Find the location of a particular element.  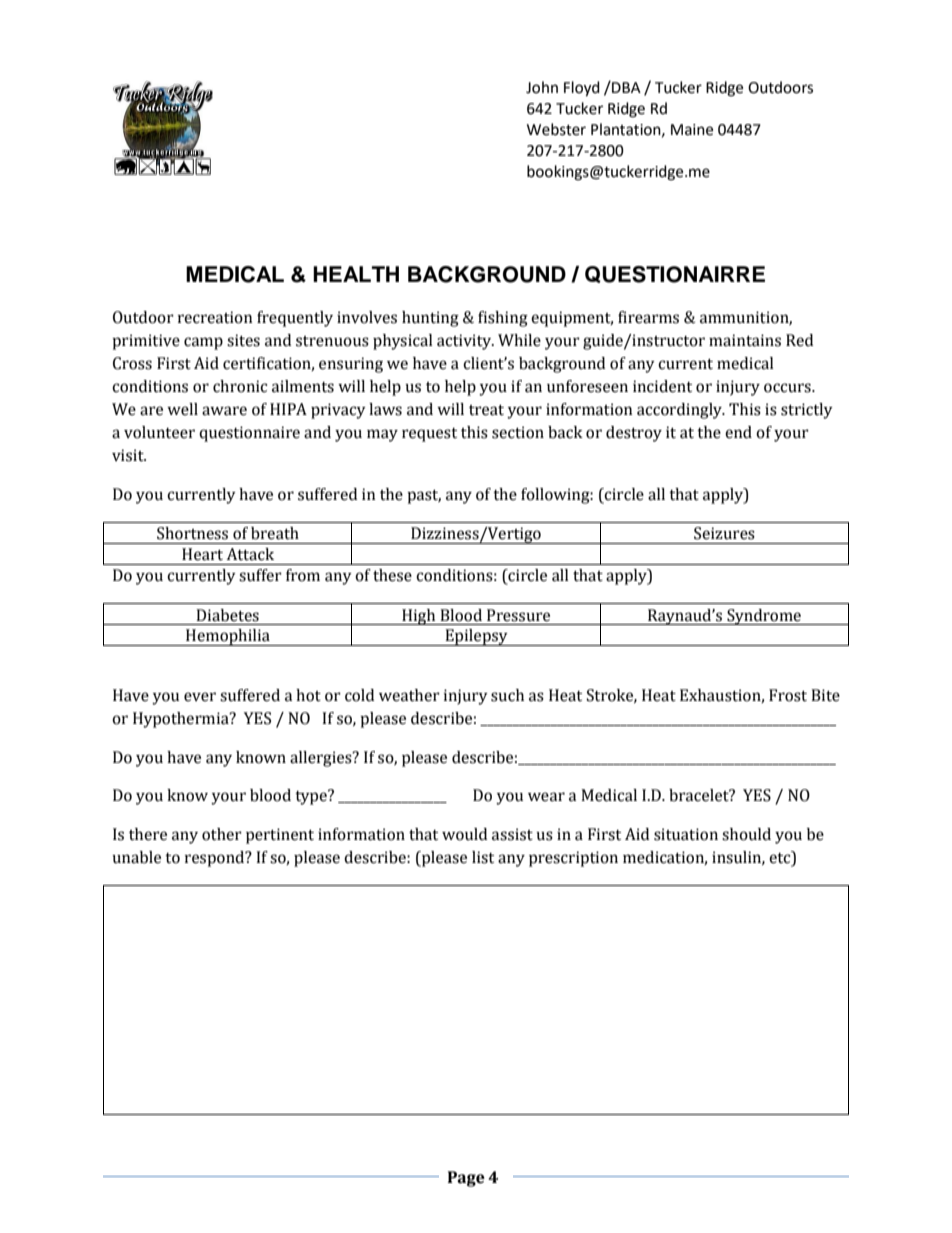

chronic is located at coordinates (240, 386).
